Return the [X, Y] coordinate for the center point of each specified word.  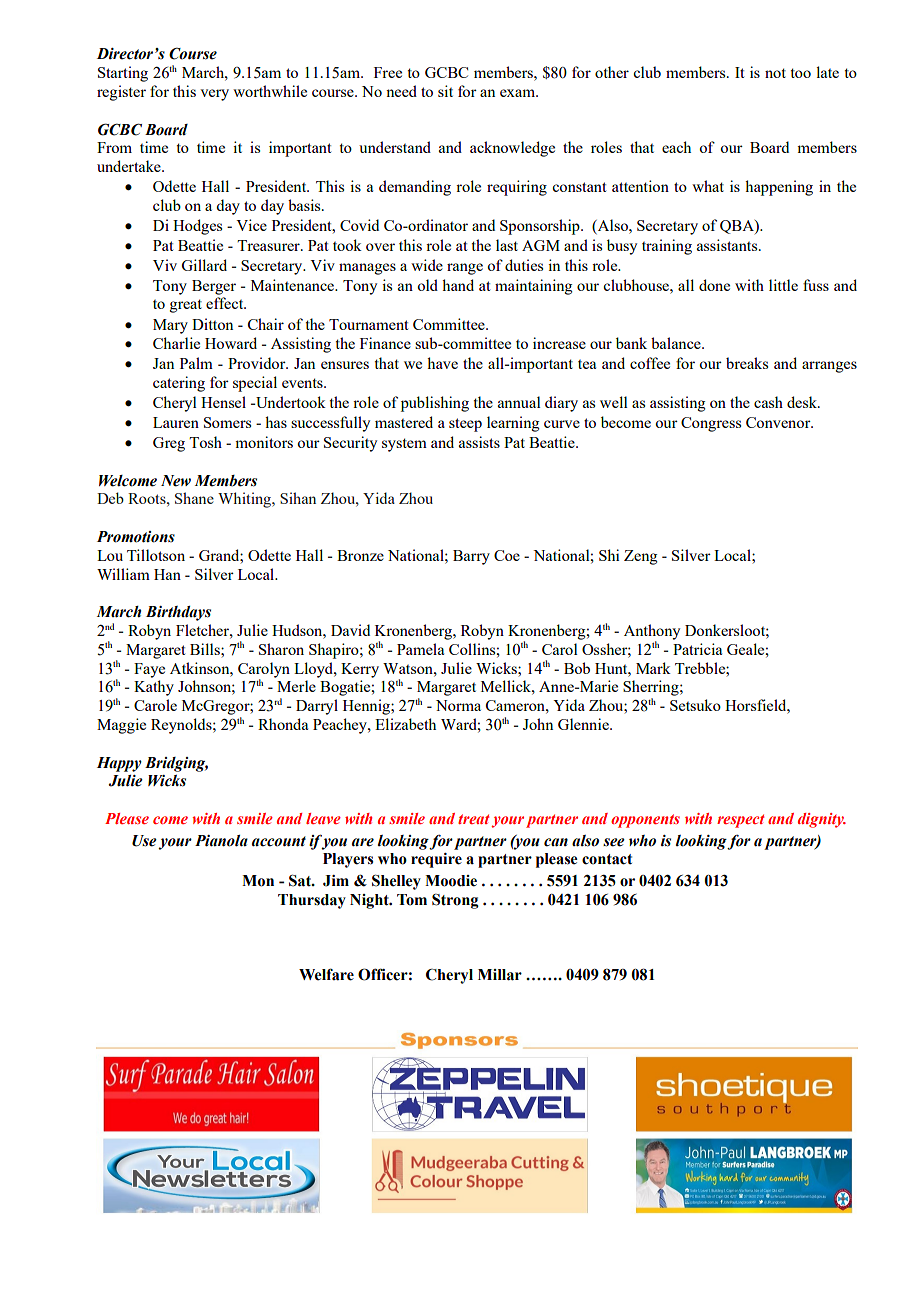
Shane [194, 498]
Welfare [326, 974]
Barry [471, 557]
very [214, 95]
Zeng [640, 557]
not [775, 73]
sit [445, 91]
